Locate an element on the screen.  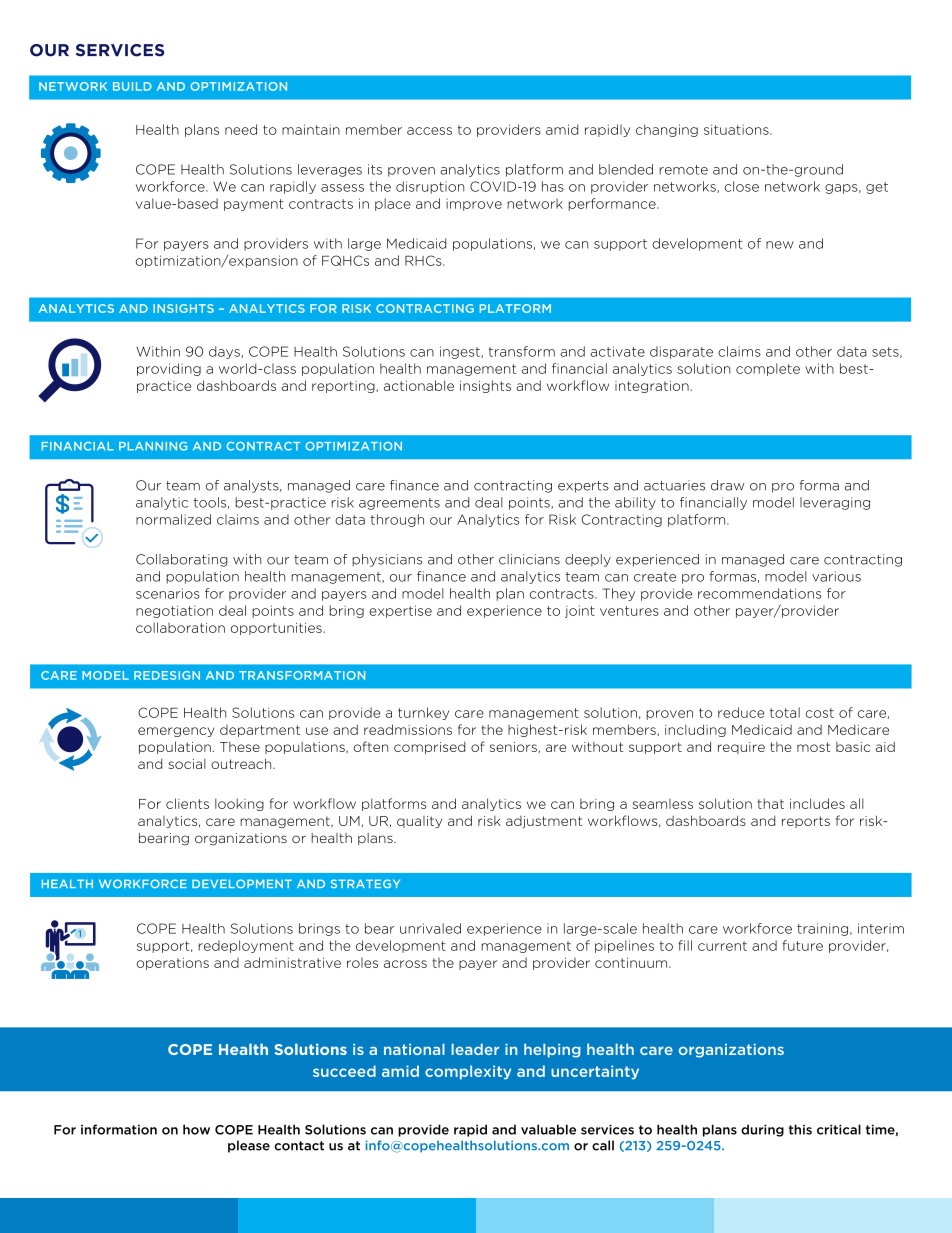
how is located at coordinates (196, 1129).
